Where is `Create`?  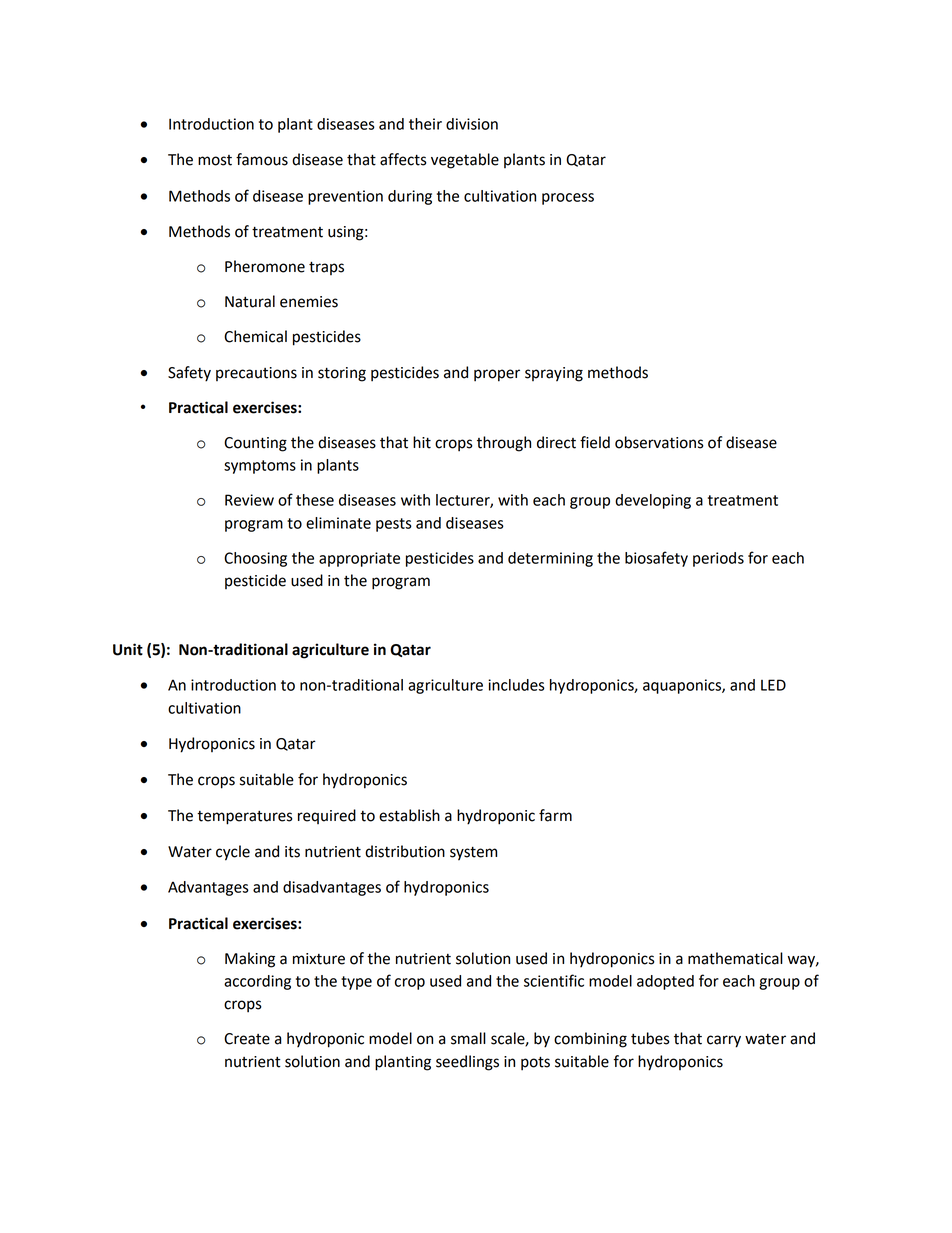
Create is located at coordinates (247, 1039).
